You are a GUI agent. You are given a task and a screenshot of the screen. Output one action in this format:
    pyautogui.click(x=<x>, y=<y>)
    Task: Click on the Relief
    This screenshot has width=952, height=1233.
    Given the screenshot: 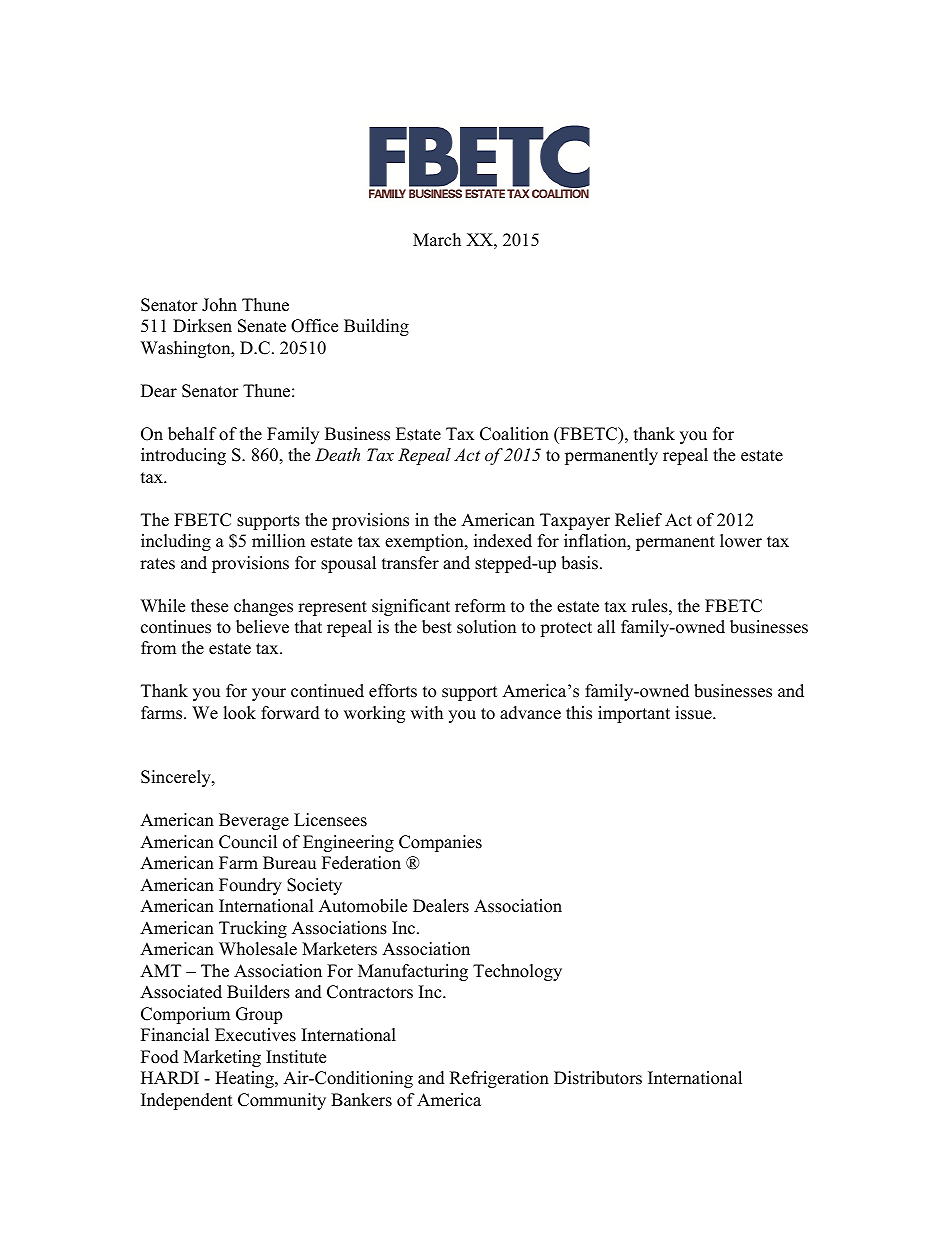 What is the action you would take?
    pyautogui.click(x=638, y=520)
